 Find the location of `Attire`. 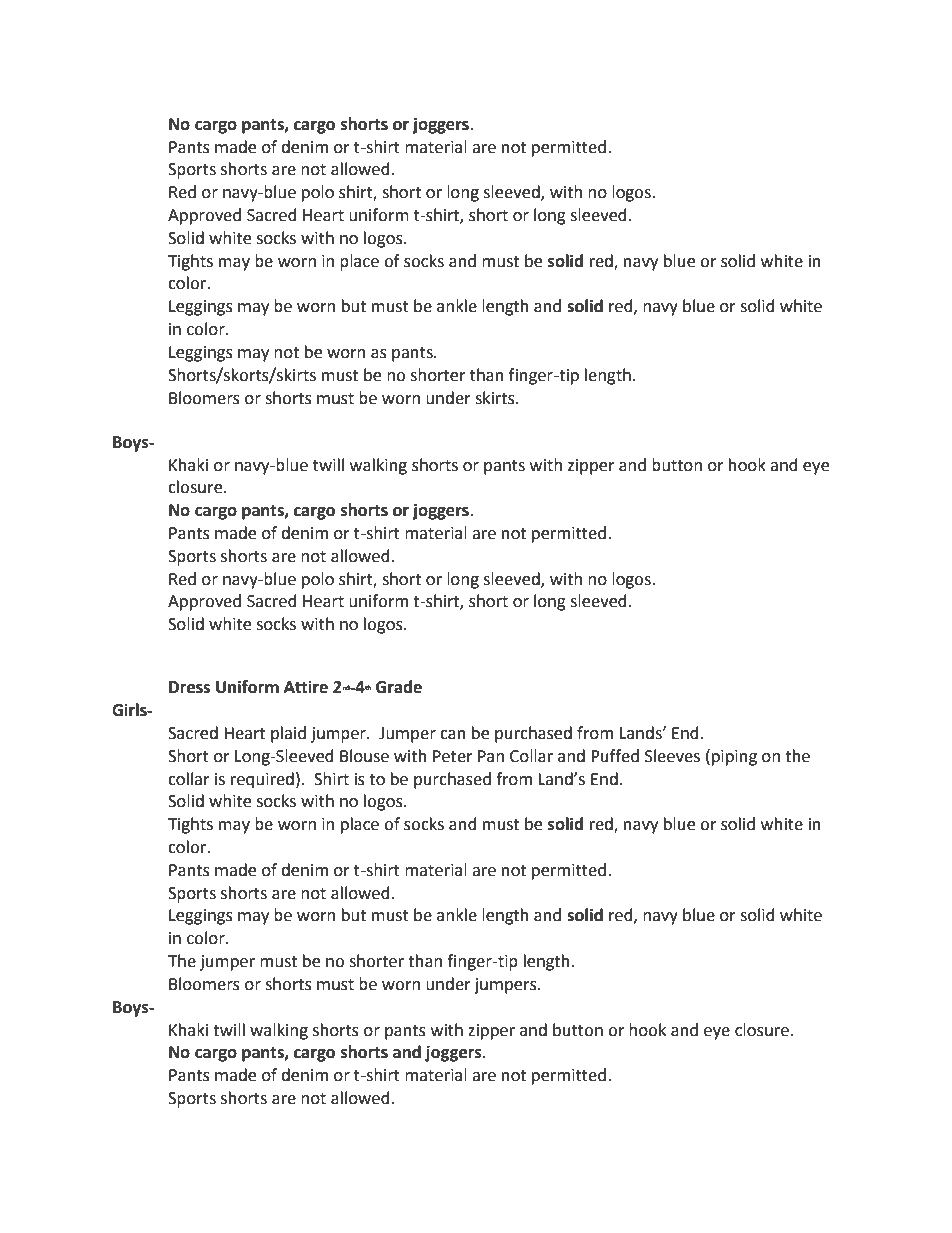

Attire is located at coordinates (306, 687).
